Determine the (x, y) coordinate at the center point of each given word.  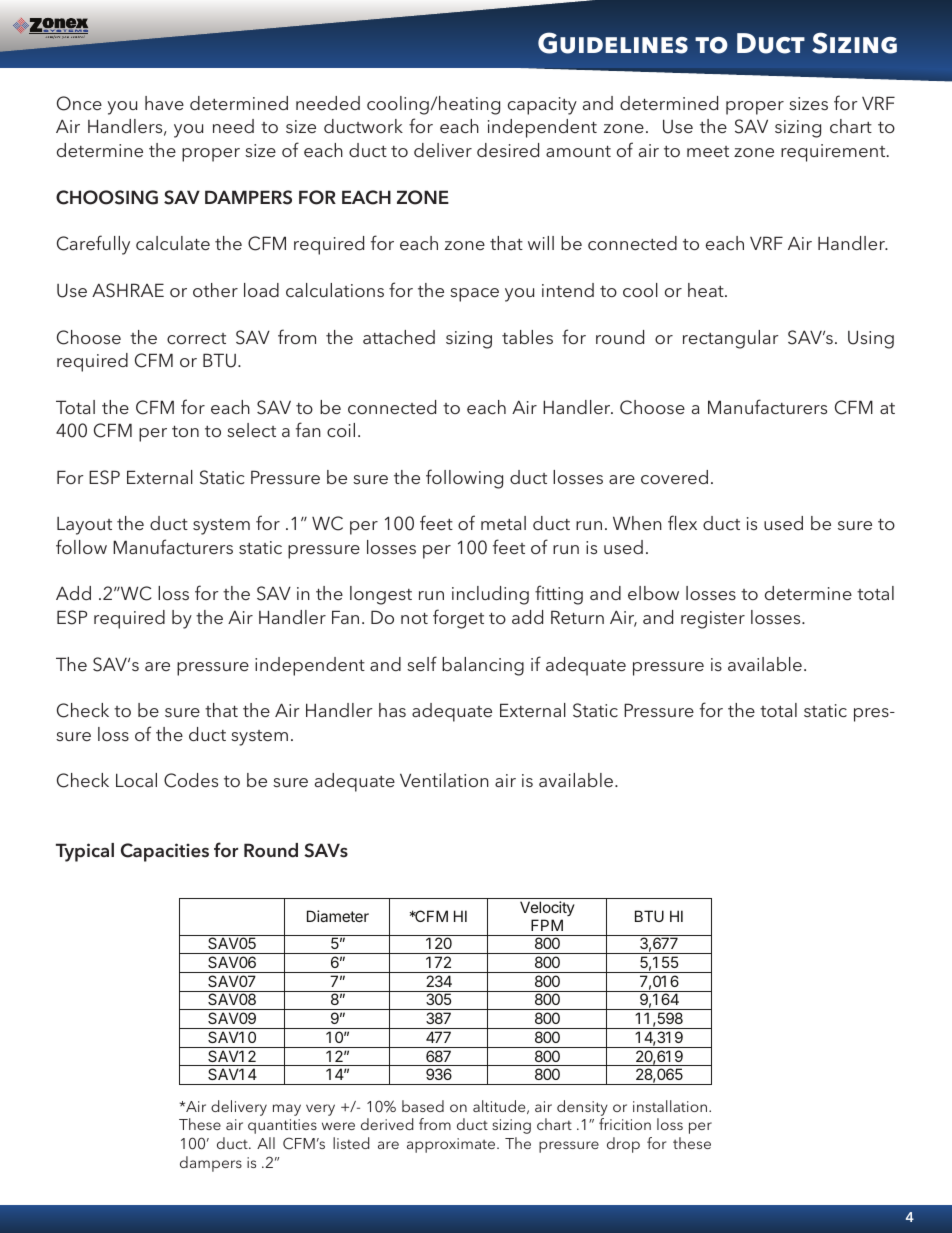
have (164, 103)
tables (527, 337)
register (713, 620)
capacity (542, 106)
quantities (282, 1126)
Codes (191, 780)
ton (185, 431)
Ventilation (444, 780)
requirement (834, 153)
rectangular (731, 339)
